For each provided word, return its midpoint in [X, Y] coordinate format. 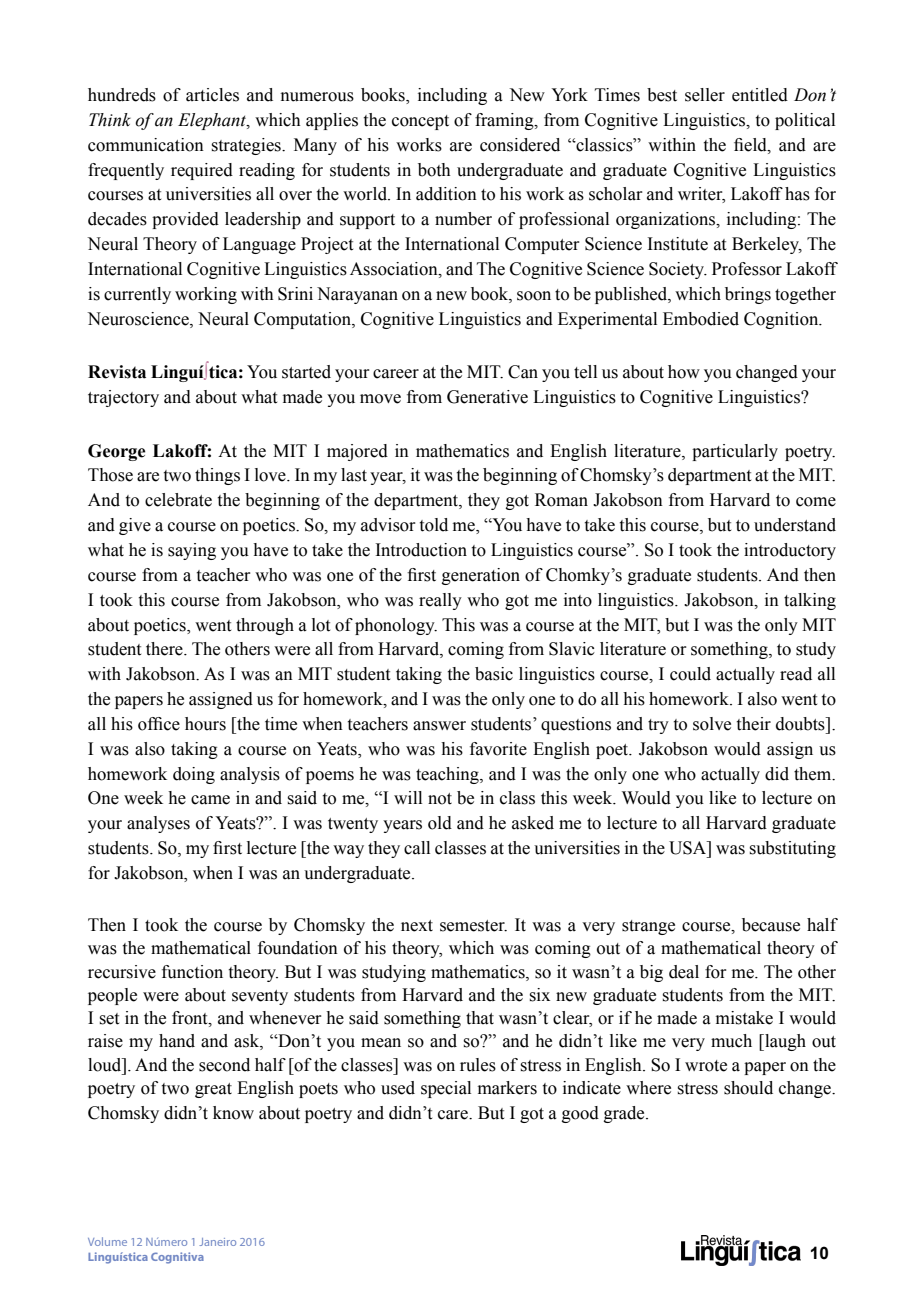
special [446, 1089]
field [751, 145]
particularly [735, 452]
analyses [158, 824]
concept [420, 122]
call [417, 848]
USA [689, 848]
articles [212, 95]
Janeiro [217, 1242]
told [434, 525]
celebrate [178, 500]
